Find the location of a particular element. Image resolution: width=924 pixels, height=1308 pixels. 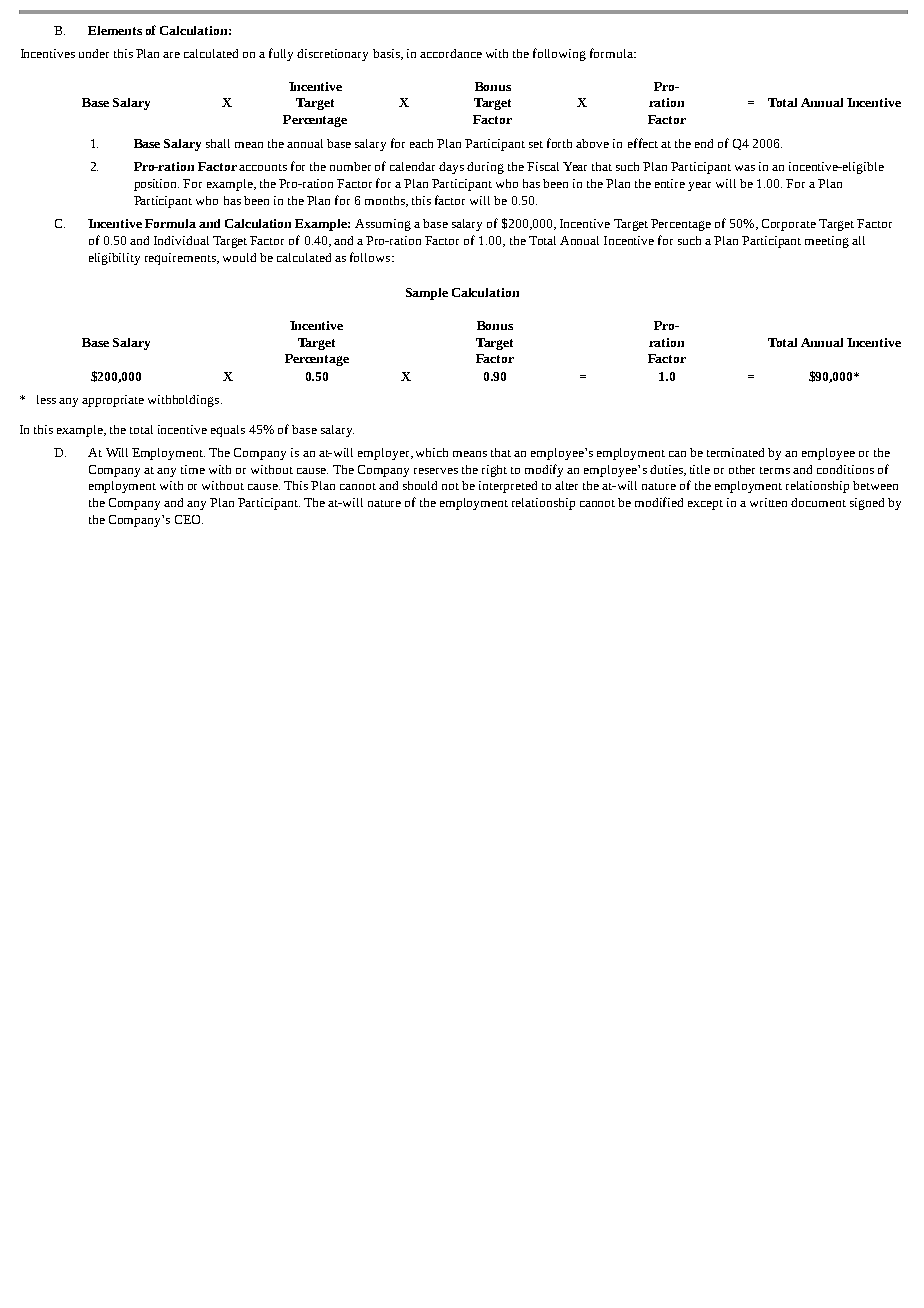

position is located at coordinates (156, 185).
